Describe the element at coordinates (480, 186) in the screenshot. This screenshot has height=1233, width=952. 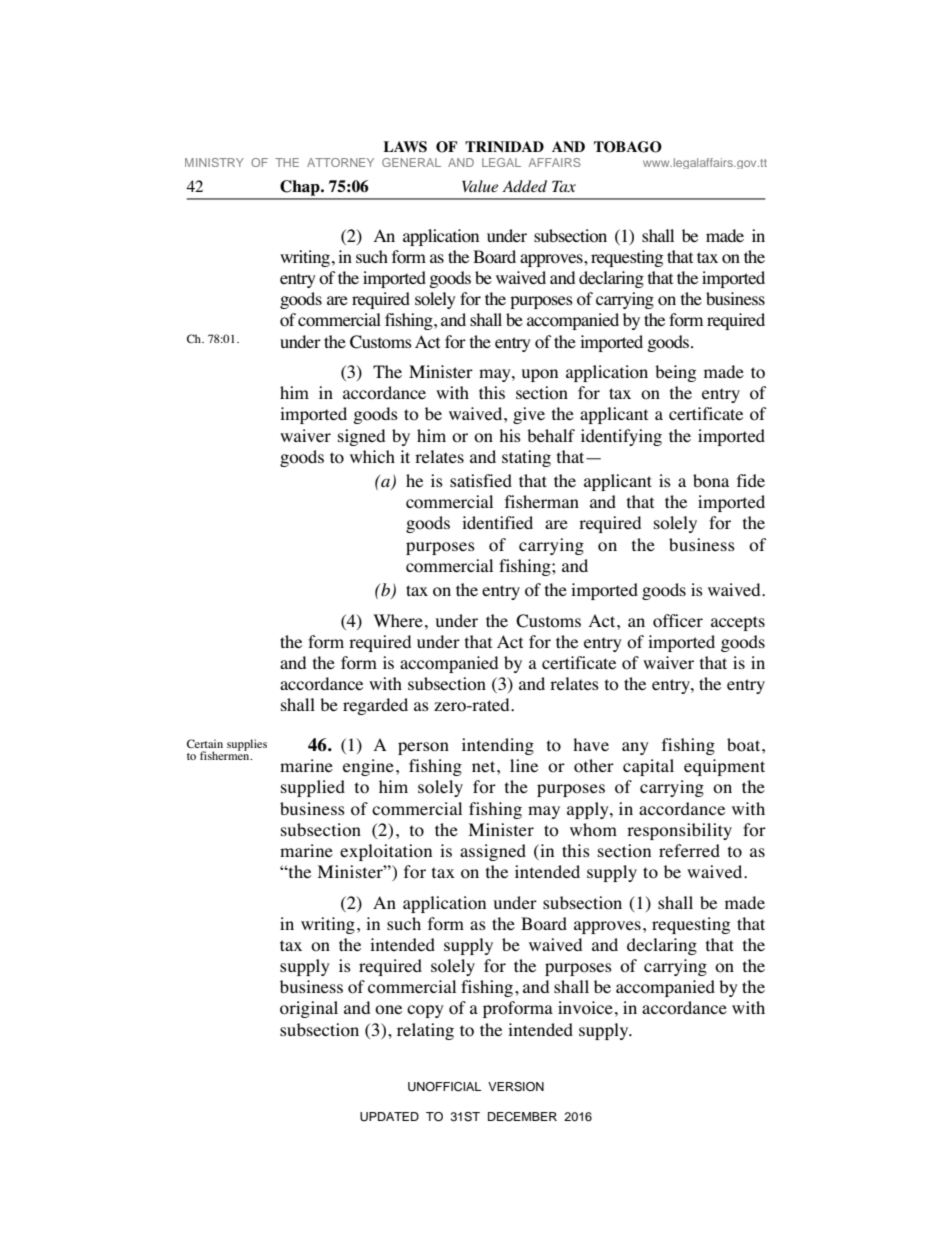
I see `Value` at that location.
